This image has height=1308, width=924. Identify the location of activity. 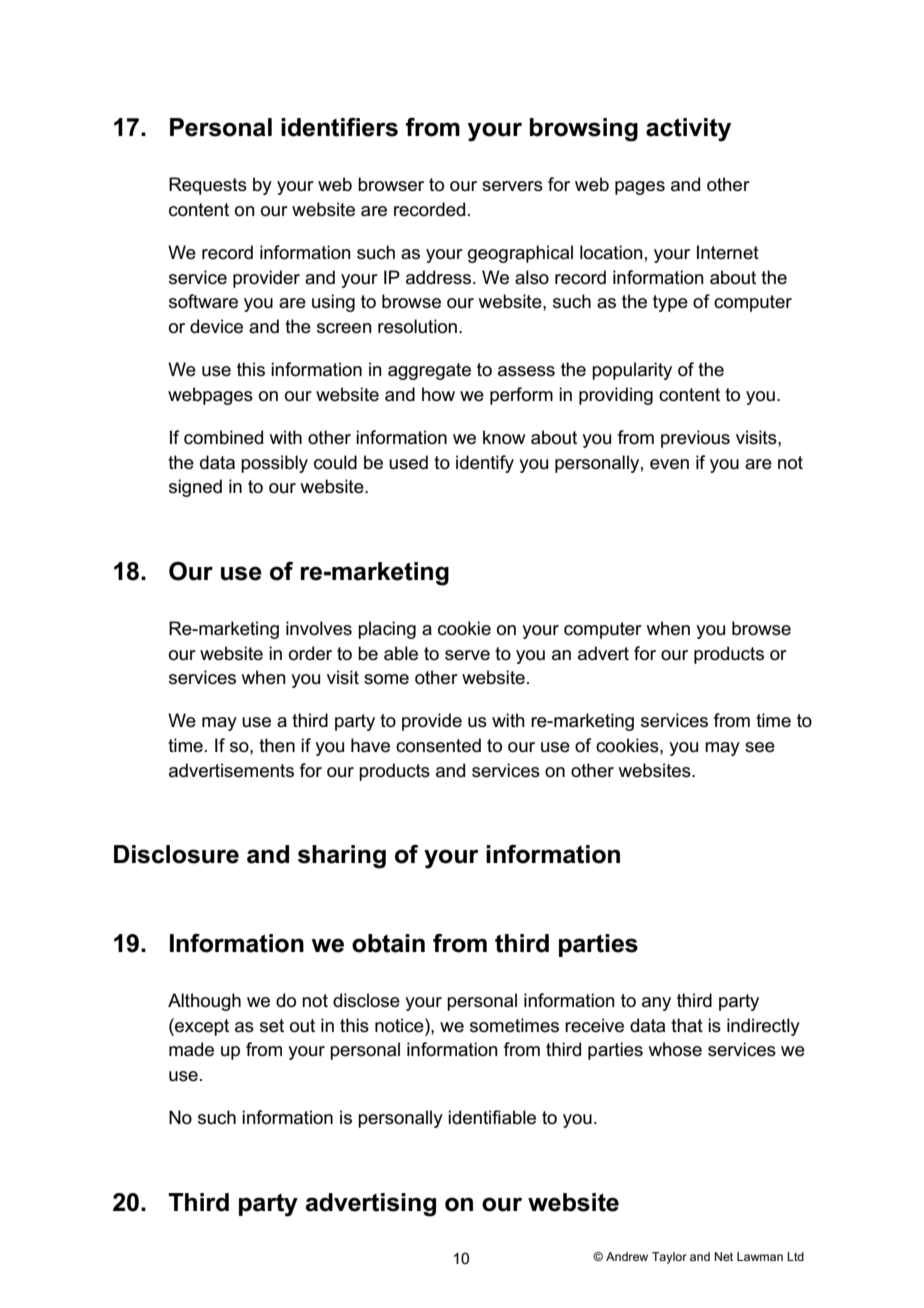
(688, 130).
